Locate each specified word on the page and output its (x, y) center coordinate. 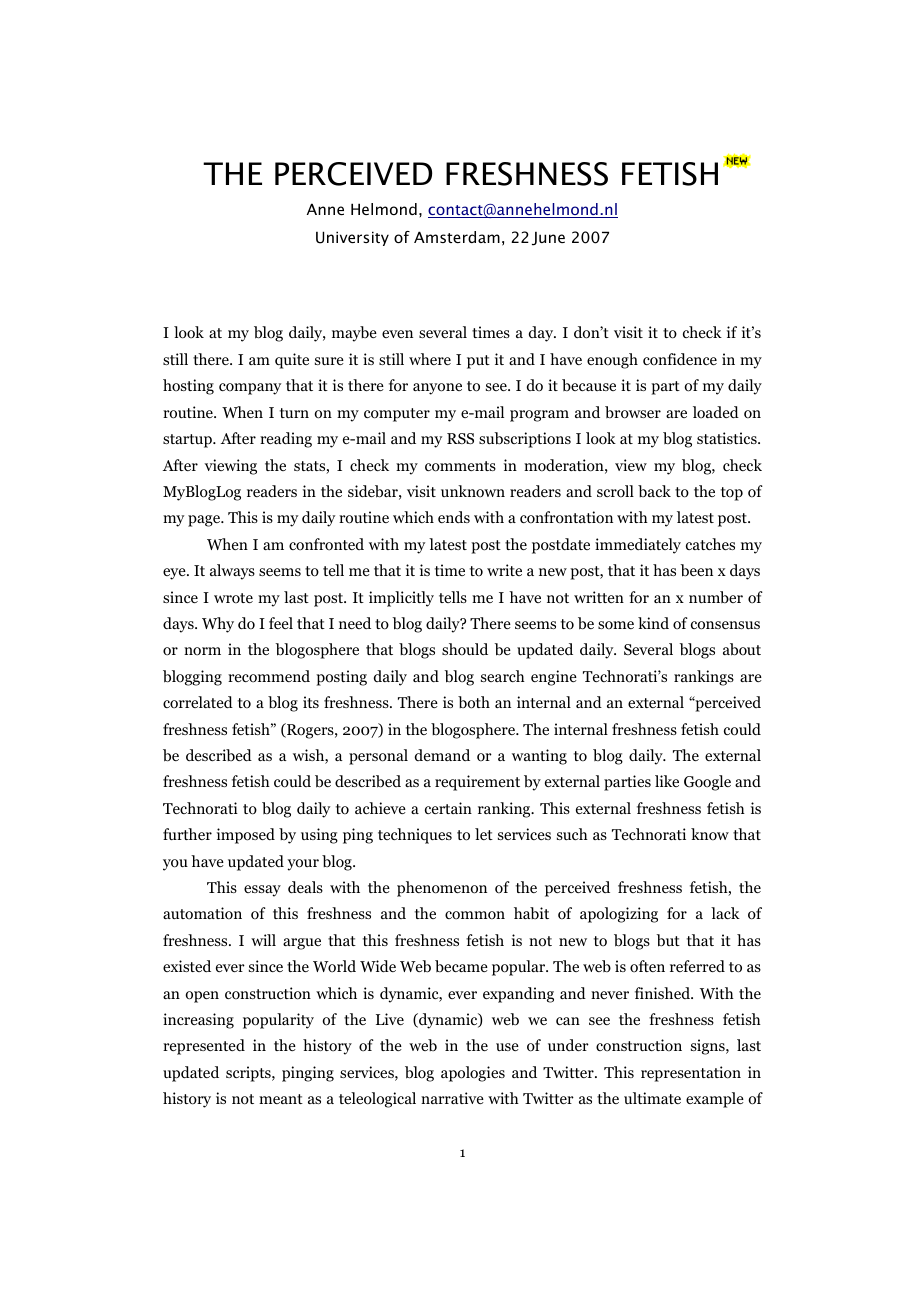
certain (448, 808)
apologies (473, 1074)
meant (281, 1099)
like (667, 781)
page (205, 521)
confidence (680, 359)
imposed (246, 836)
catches (710, 544)
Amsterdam (457, 237)
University (352, 238)
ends (454, 517)
